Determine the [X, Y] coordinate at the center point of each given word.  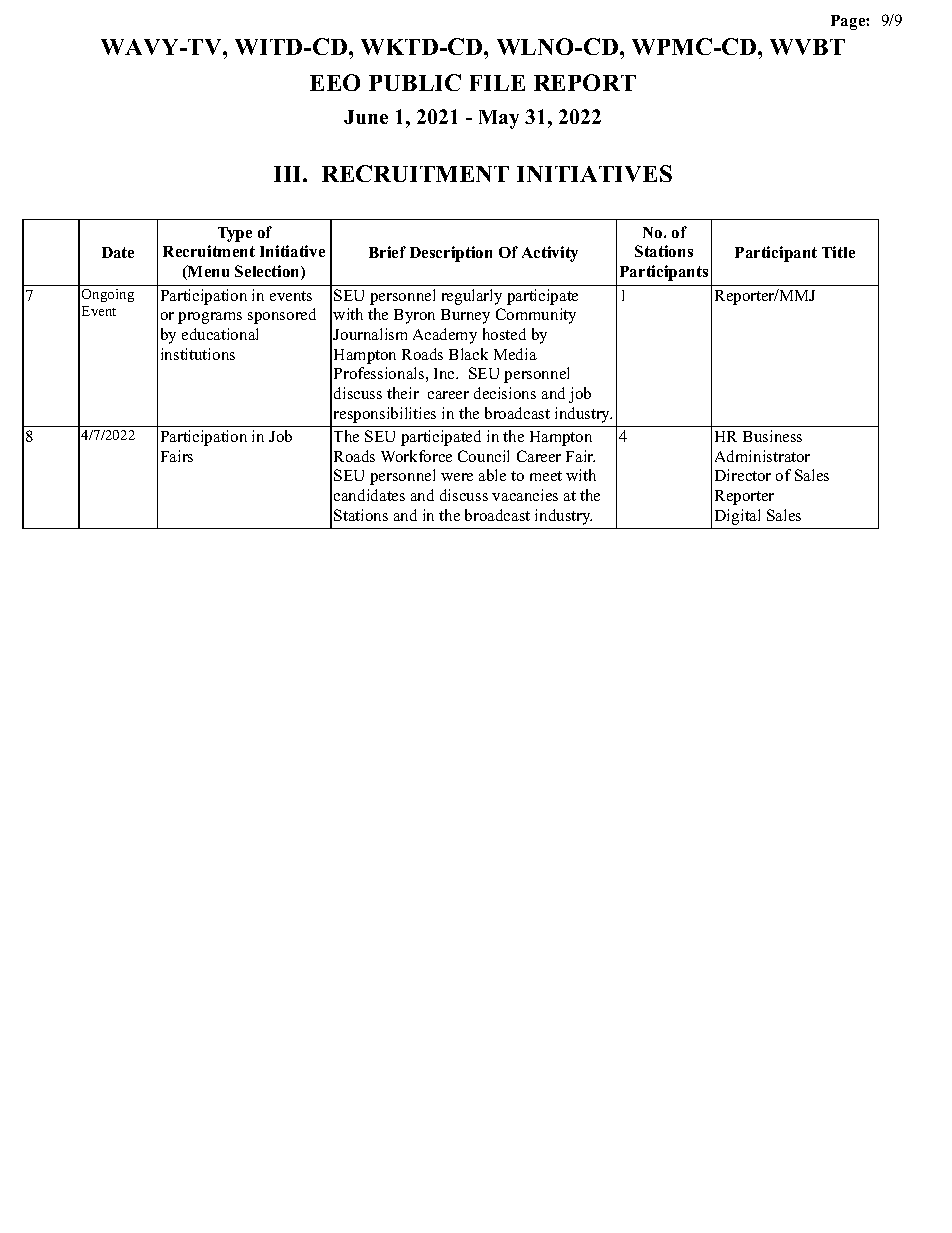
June [366, 117]
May [499, 119]
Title [838, 252]
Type [235, 234]
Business [772, 436]
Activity [550, 254]
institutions [198, 354]
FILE [497, 83]
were [457, 477]
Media [515, 354]
